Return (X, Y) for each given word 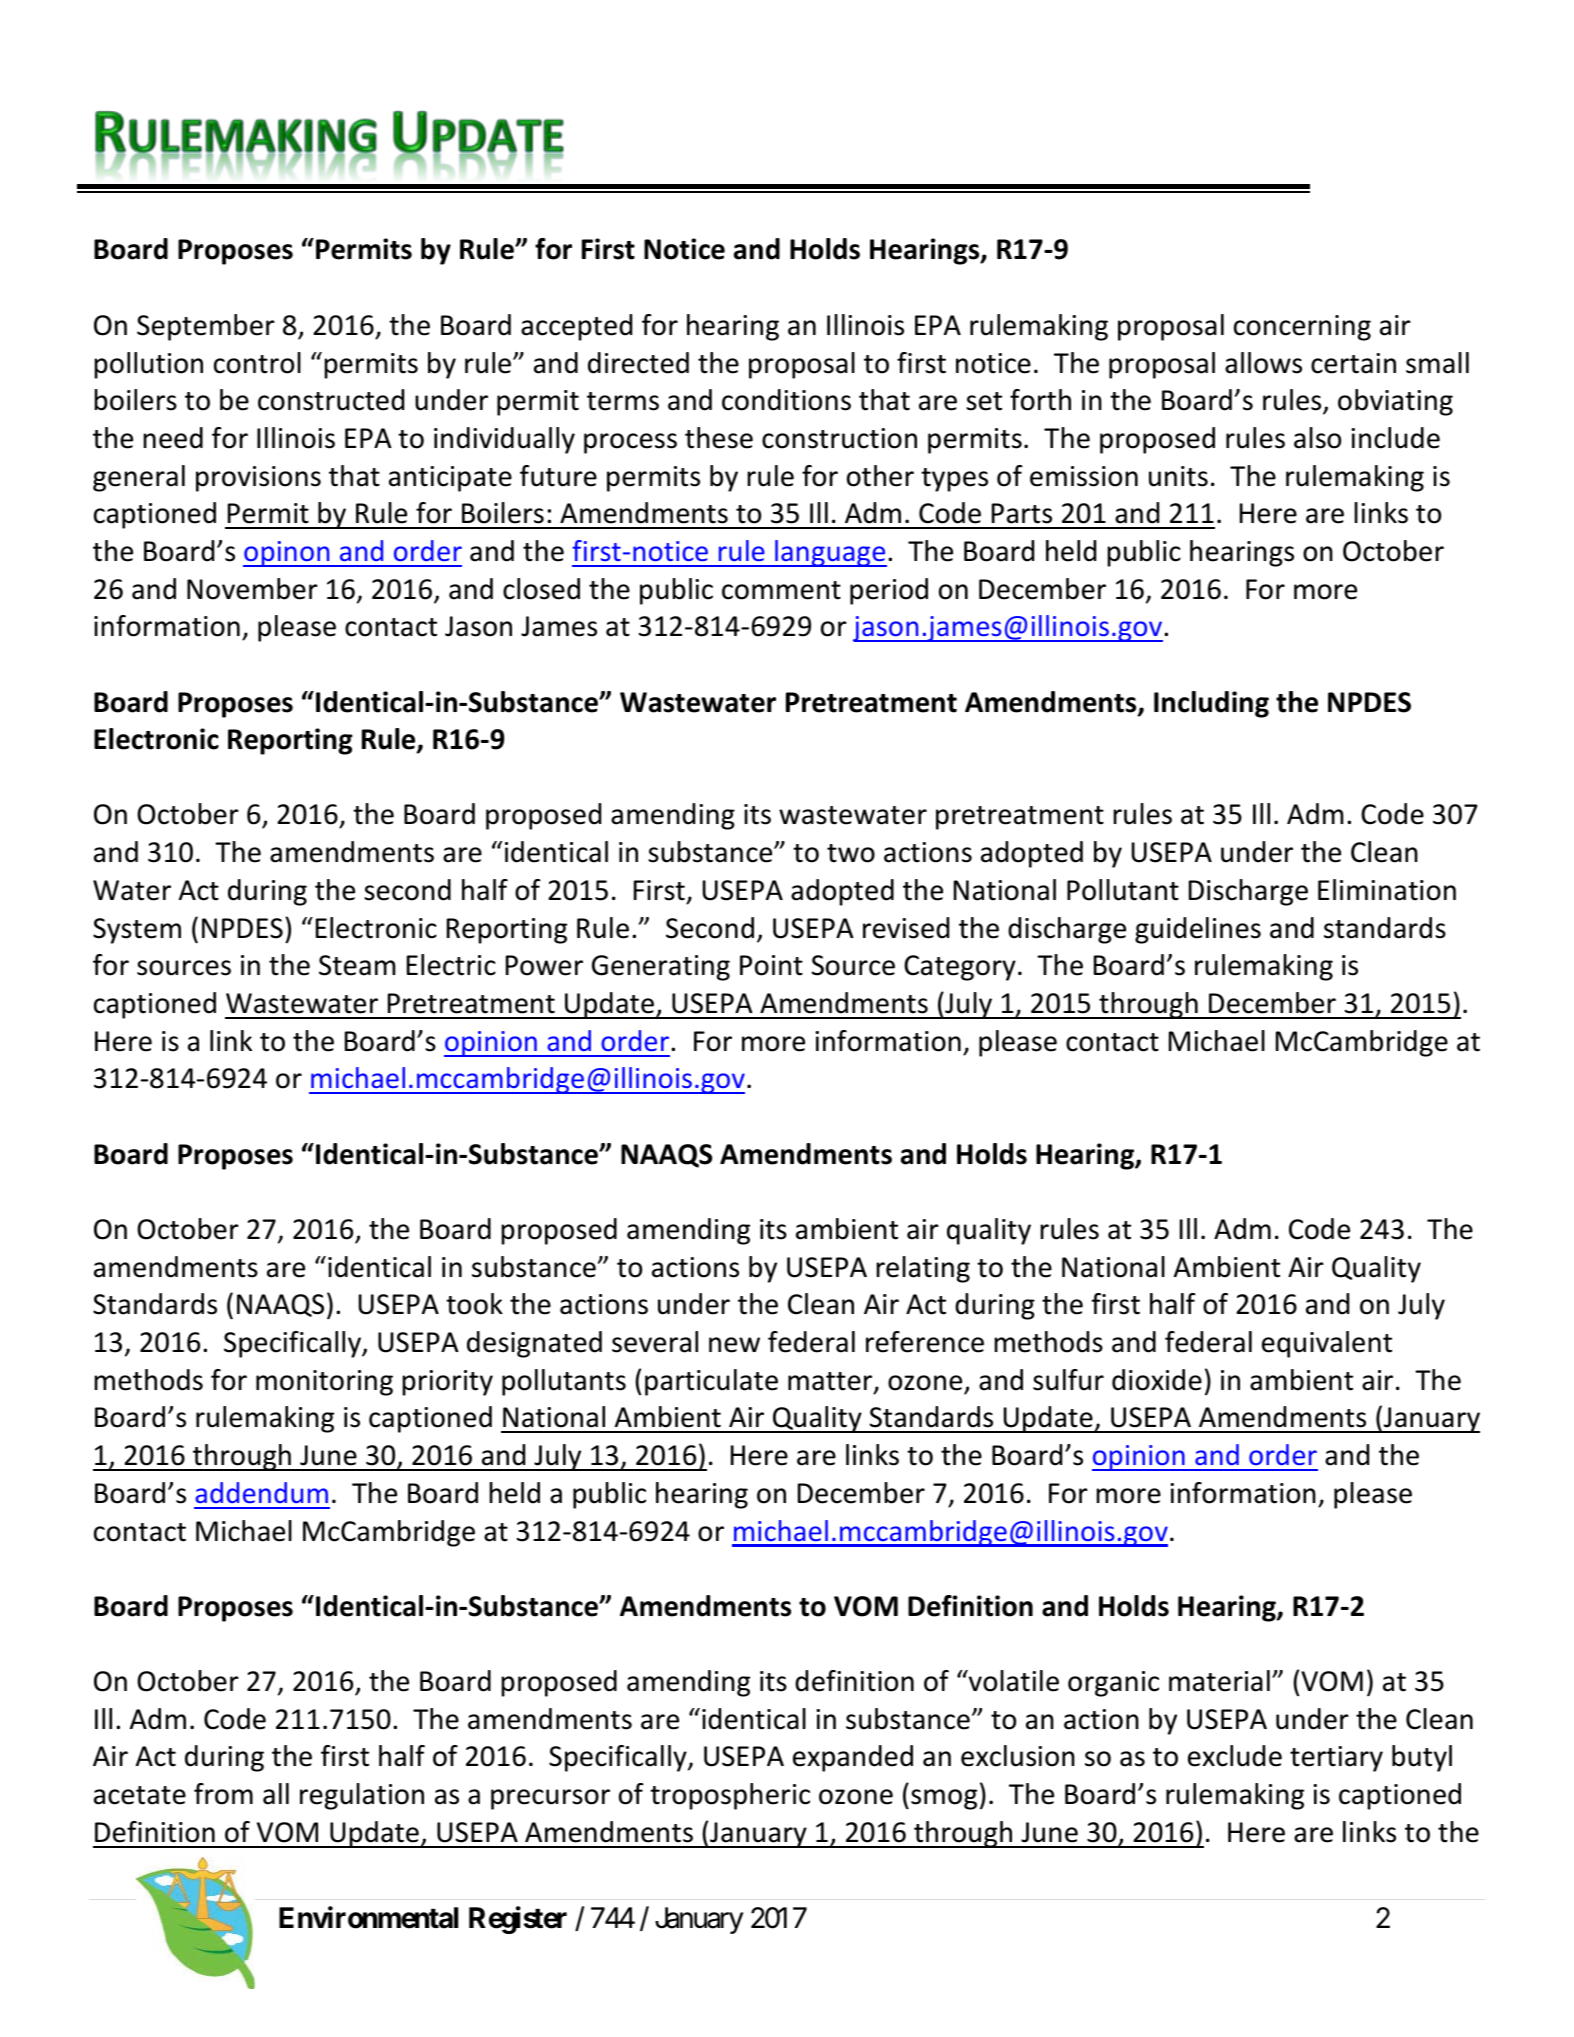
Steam (357, 965)
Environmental (368, 1917)
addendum (261, 1492)
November (252, 589)
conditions (786, 400)
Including (1211, 704)
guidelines (1198, 930)
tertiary (1336, 1759)
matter (831, 1382)
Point (771, 965)
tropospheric (730, 1796)
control (257, 363)
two (851, 853)
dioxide (1157, 1380)
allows (1263, 363)
